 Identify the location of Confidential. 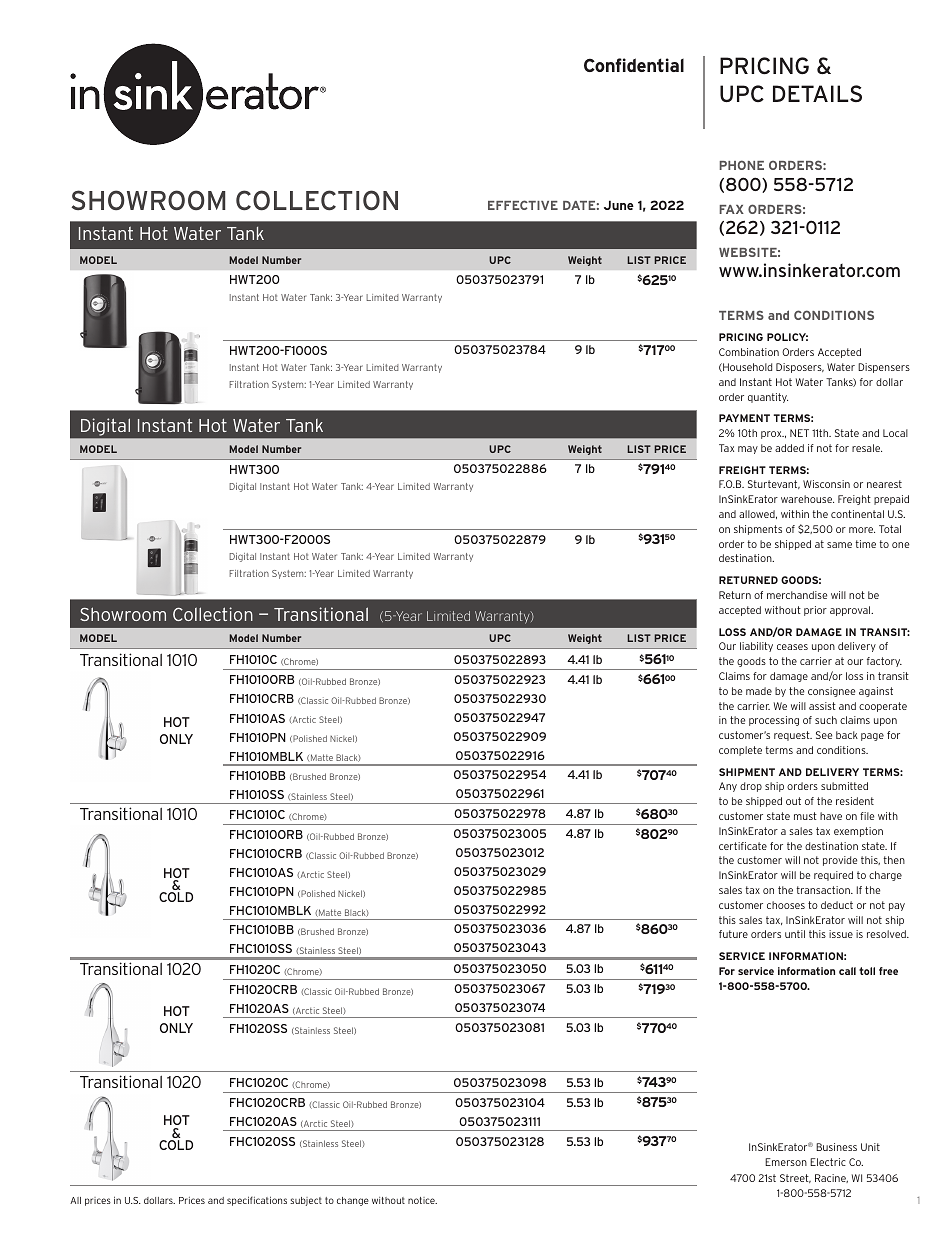
(634, 65).
